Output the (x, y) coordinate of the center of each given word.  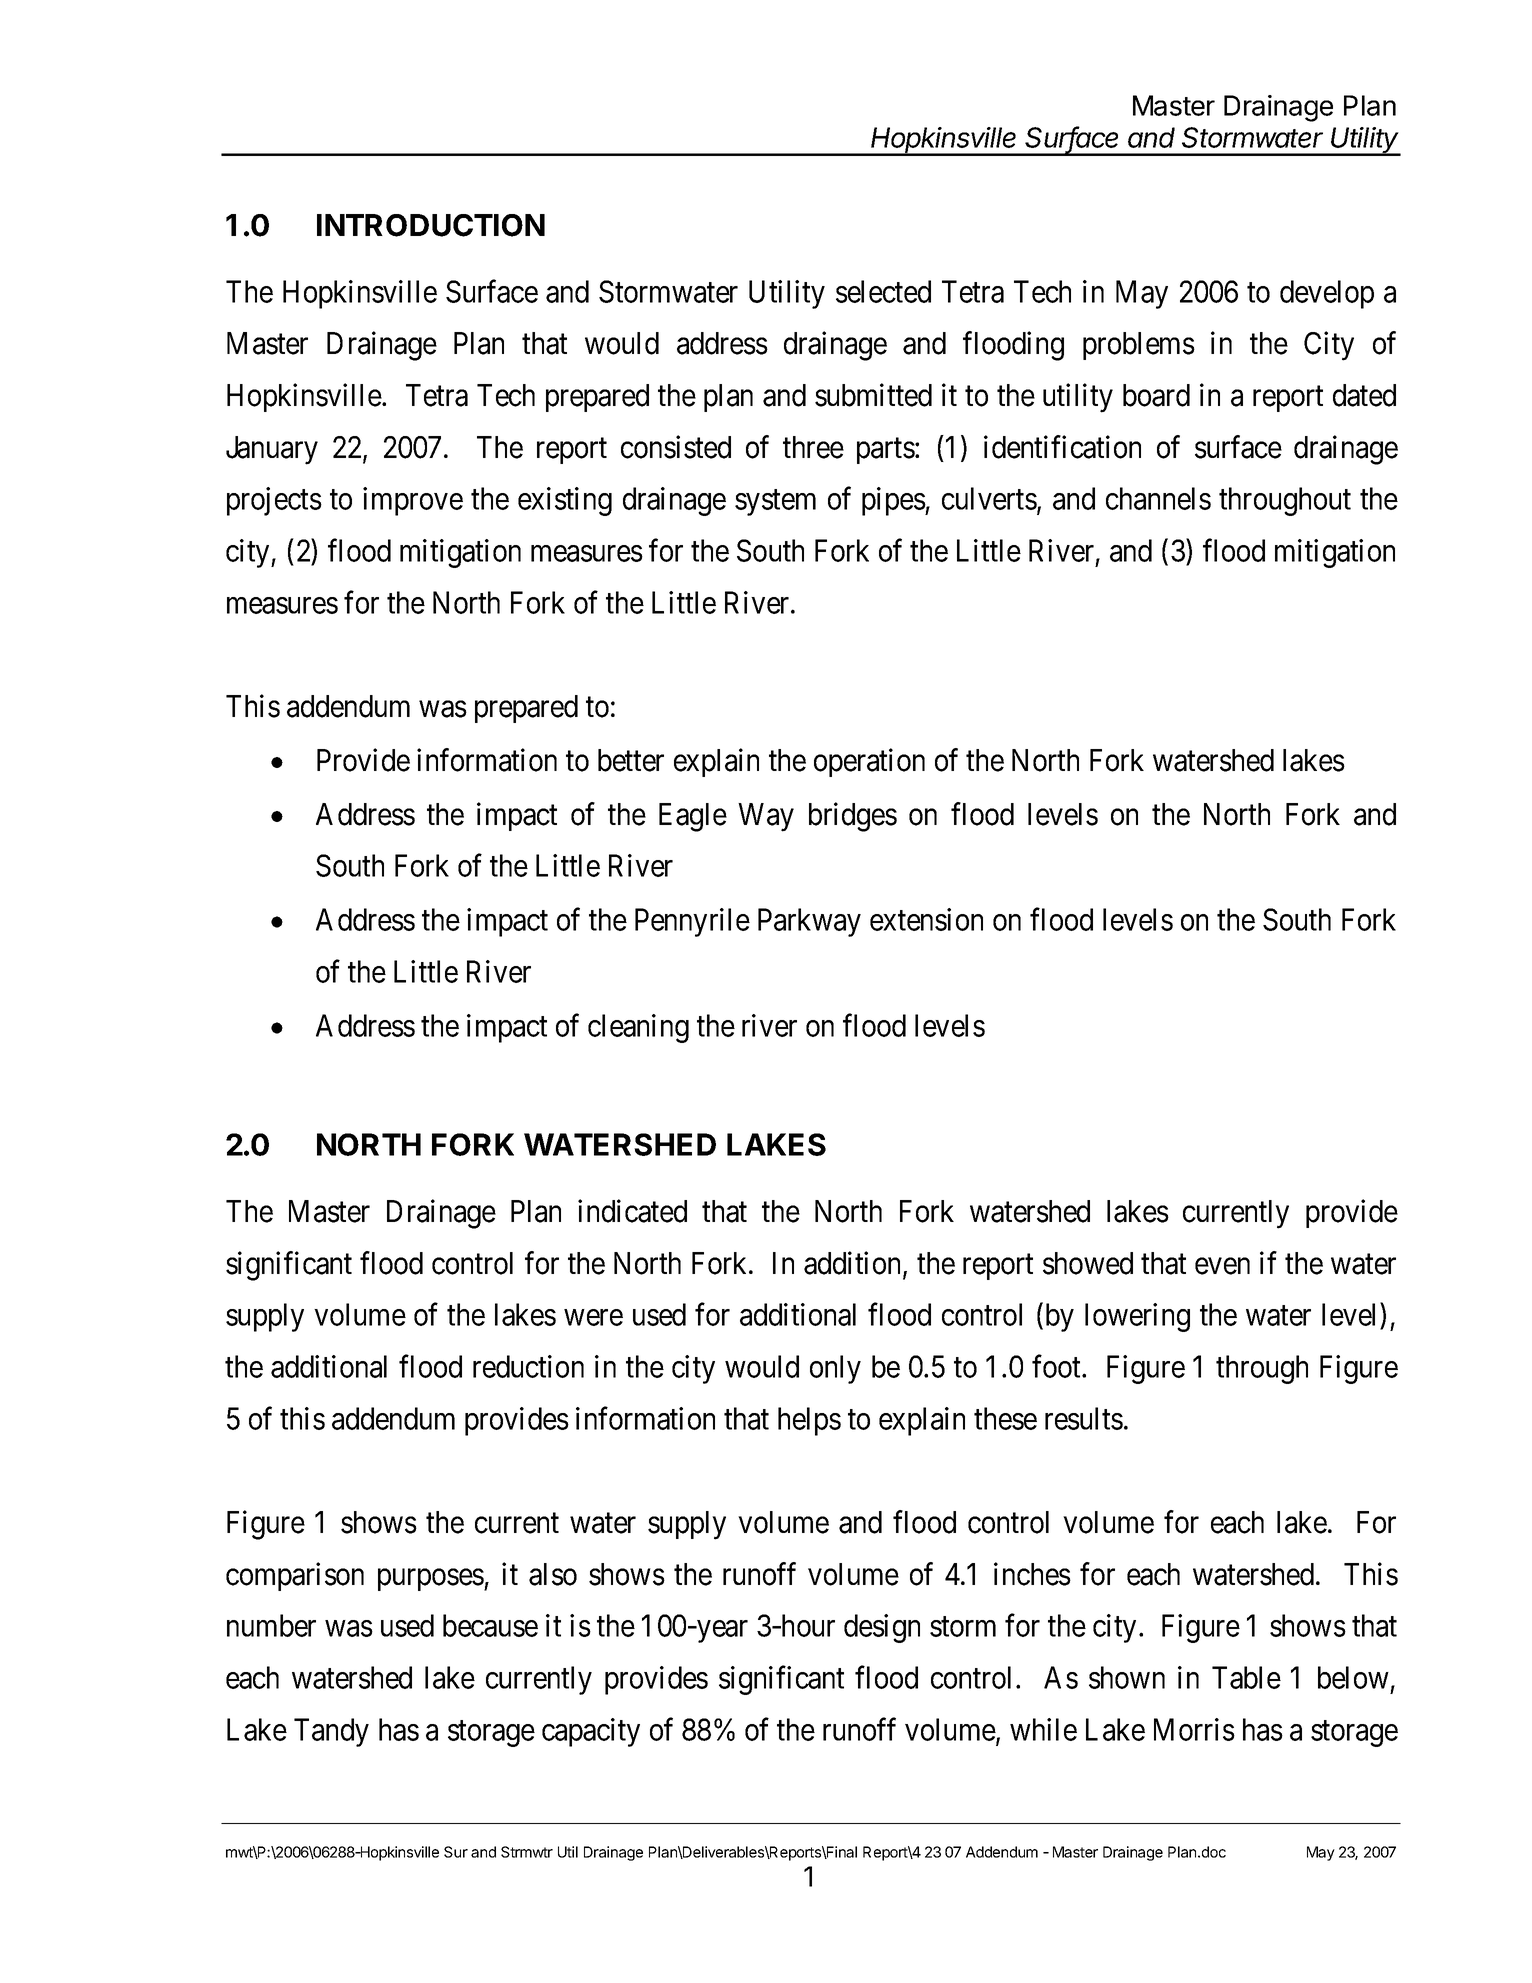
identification (1062, 447)
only (835, 1369)
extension (926, 919)
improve (413, 501)
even (1222, 1266)
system (775, 503)
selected (883, 291)
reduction (528, 1366)
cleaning (638, 1028)
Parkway (809, 922)
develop (1327, 294)
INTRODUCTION (431, 225)
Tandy (331, 1732)
